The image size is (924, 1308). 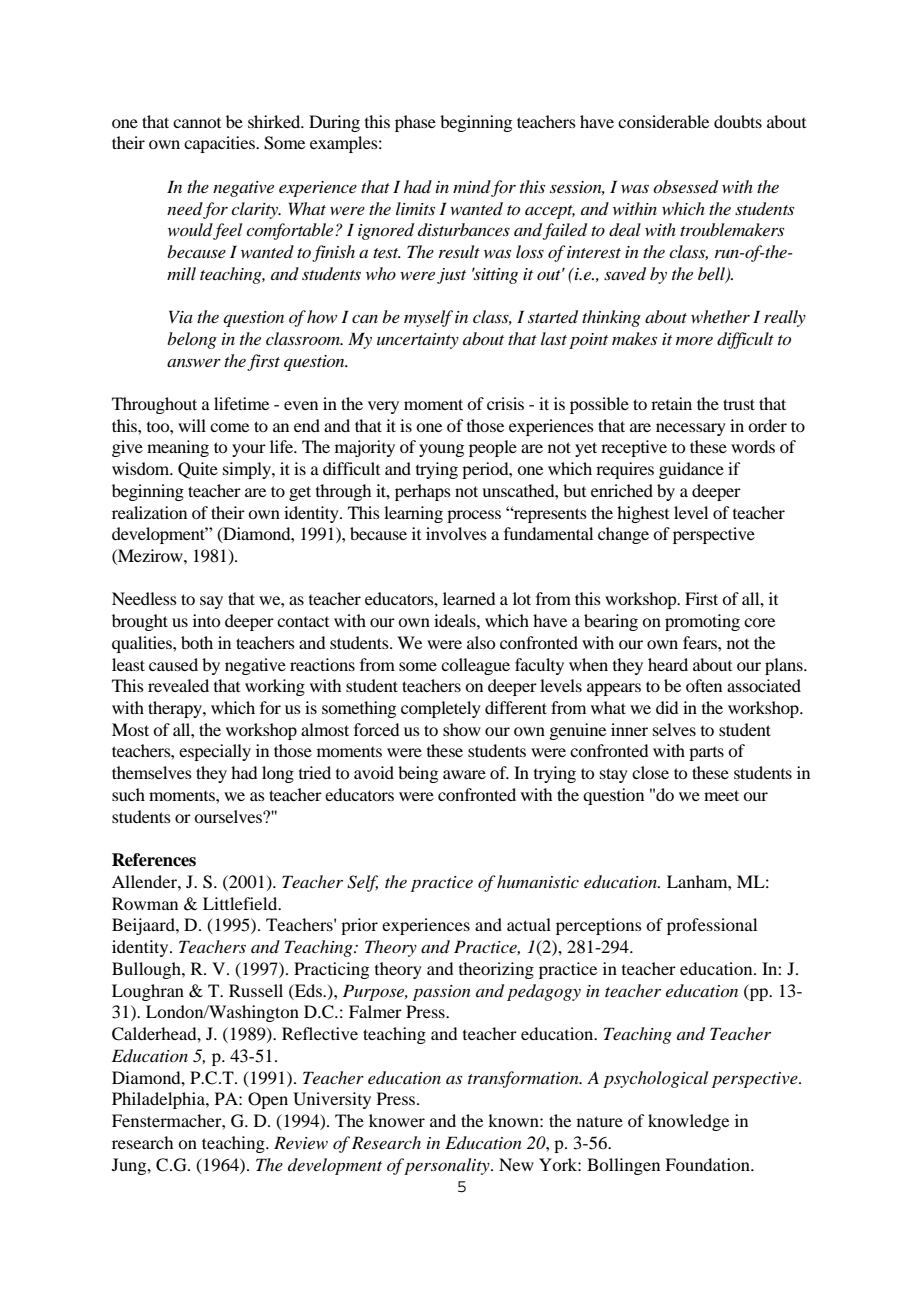 I want to click on knowledge, so click(x=688, y=1122).
